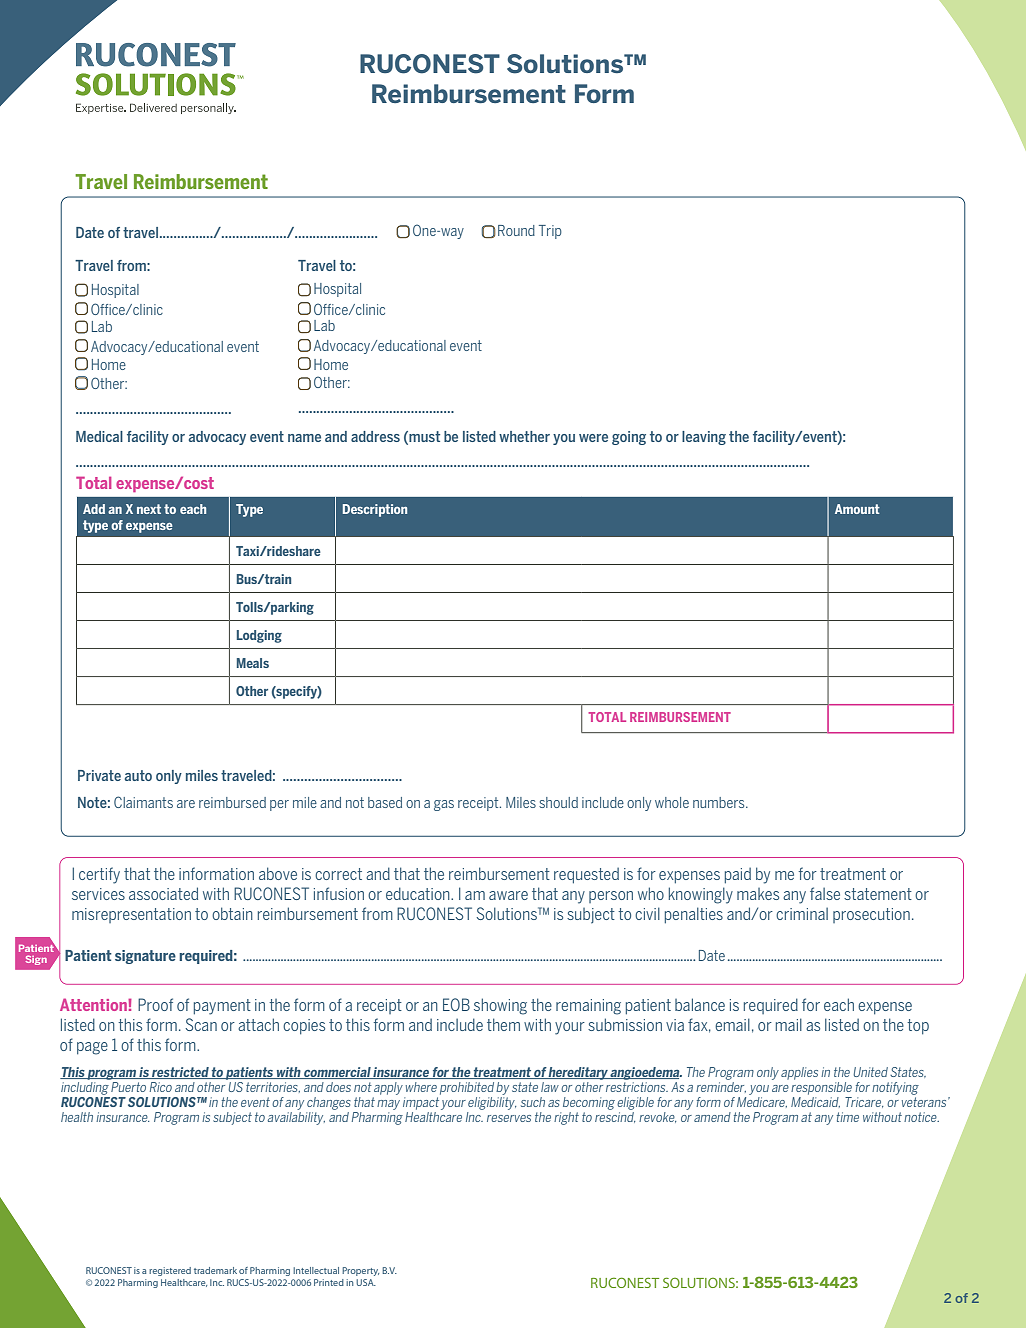  What do you see at coordinates (558, 802) in the screenshot?
I see `should` at bounding box center [558, 802].
